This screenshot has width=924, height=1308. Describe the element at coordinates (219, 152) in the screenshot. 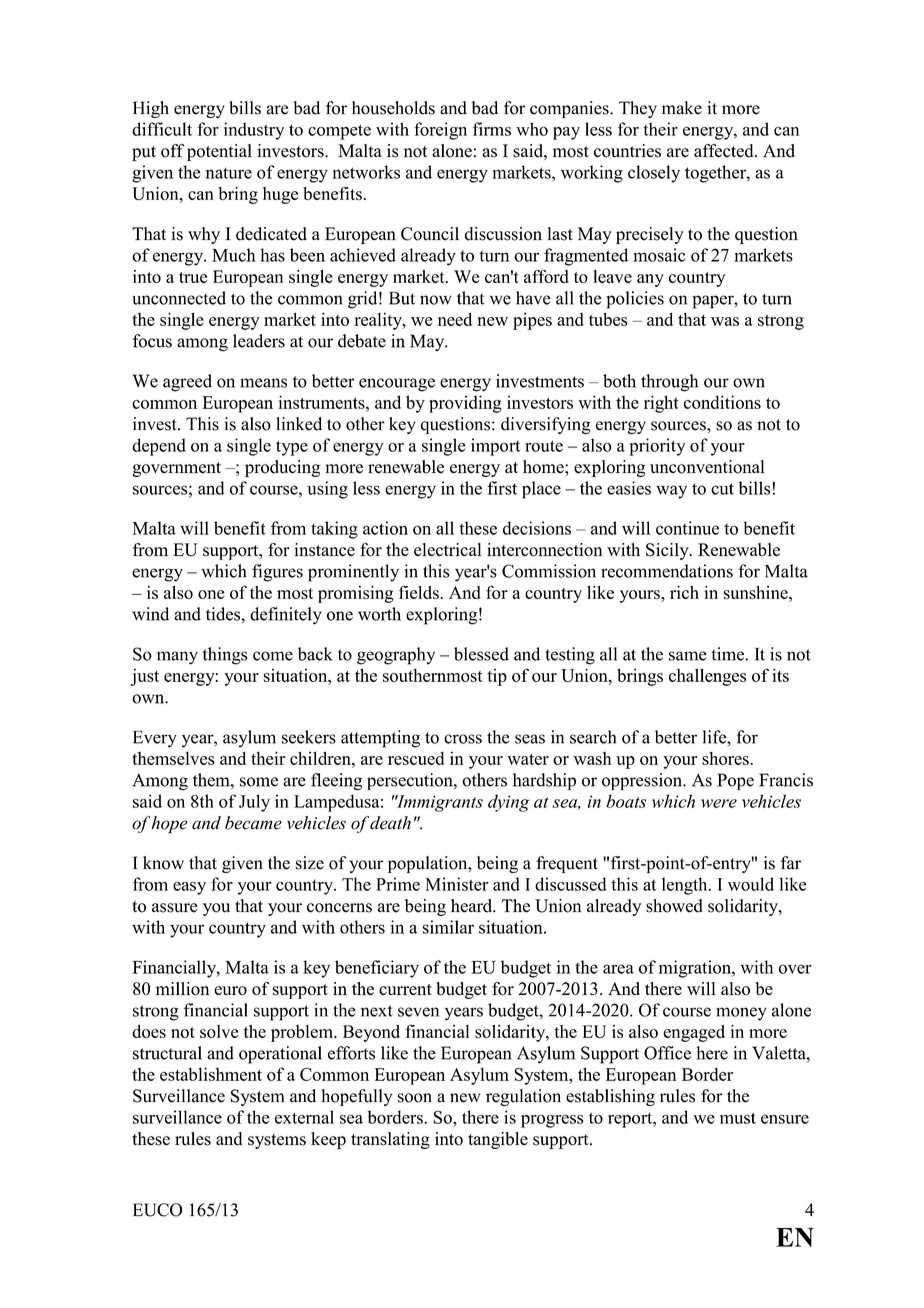

I see `potential` at that location.
